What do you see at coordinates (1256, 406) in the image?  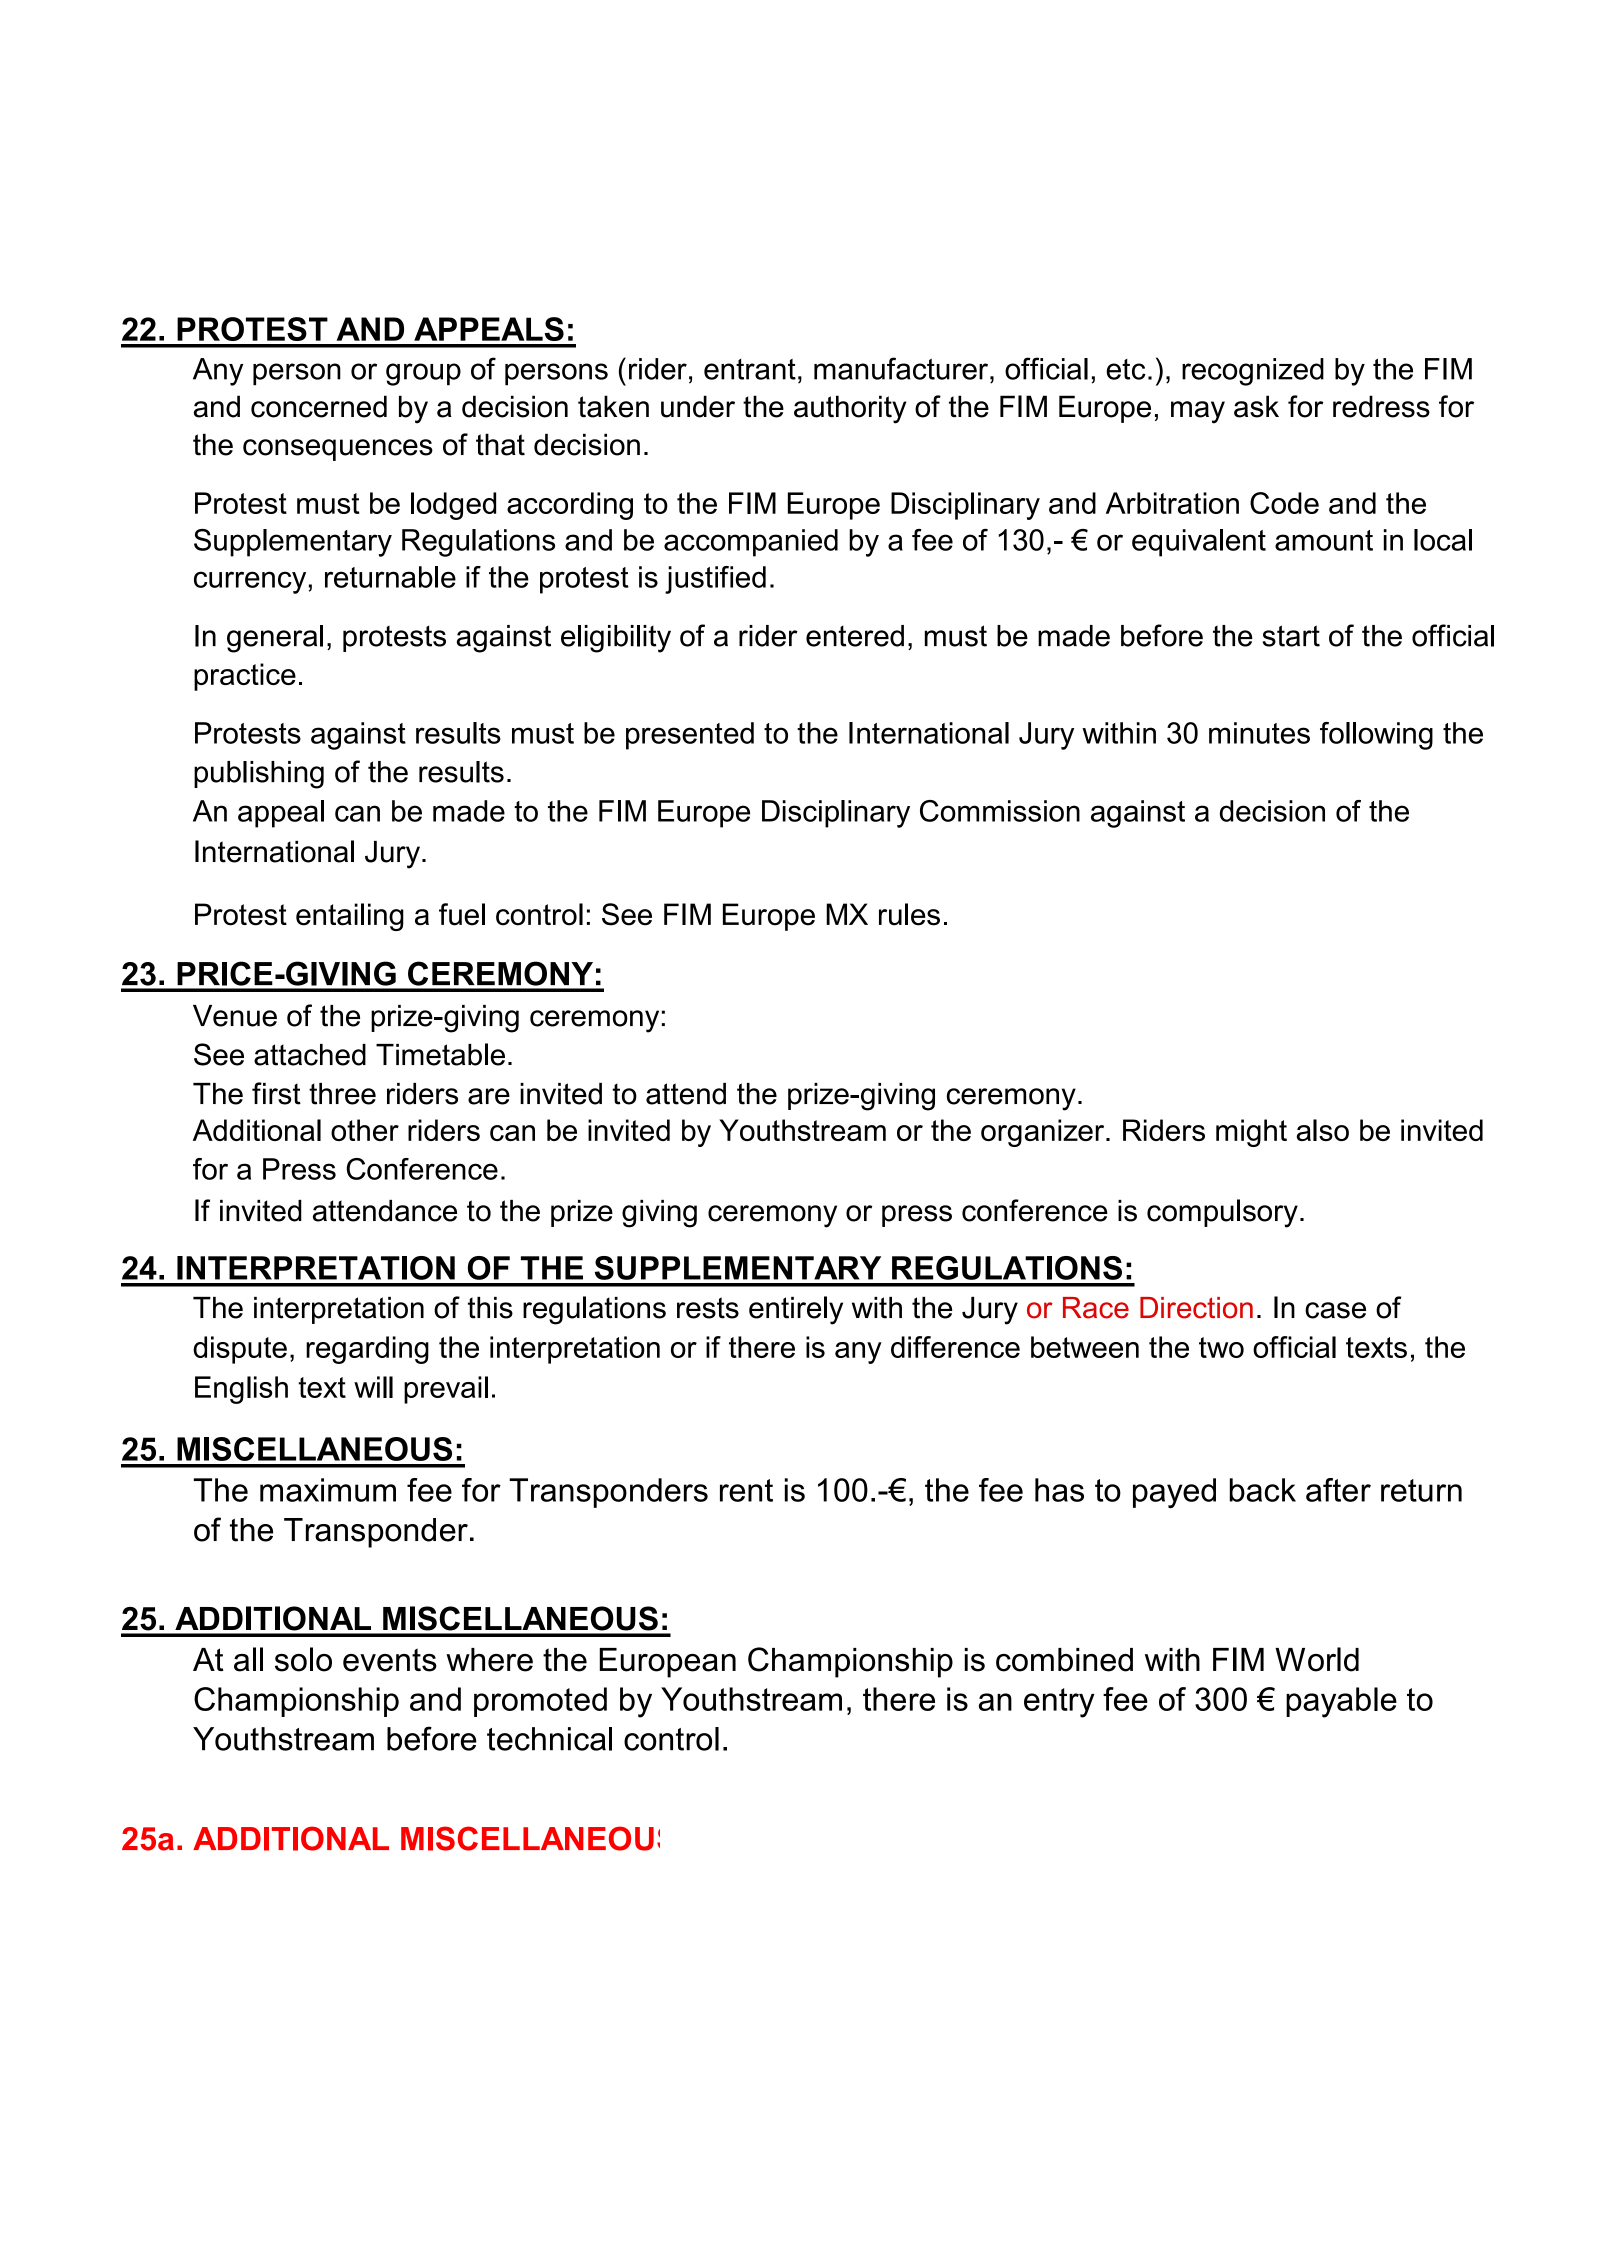 I see `ask` at bounding box center [1256, 406].
